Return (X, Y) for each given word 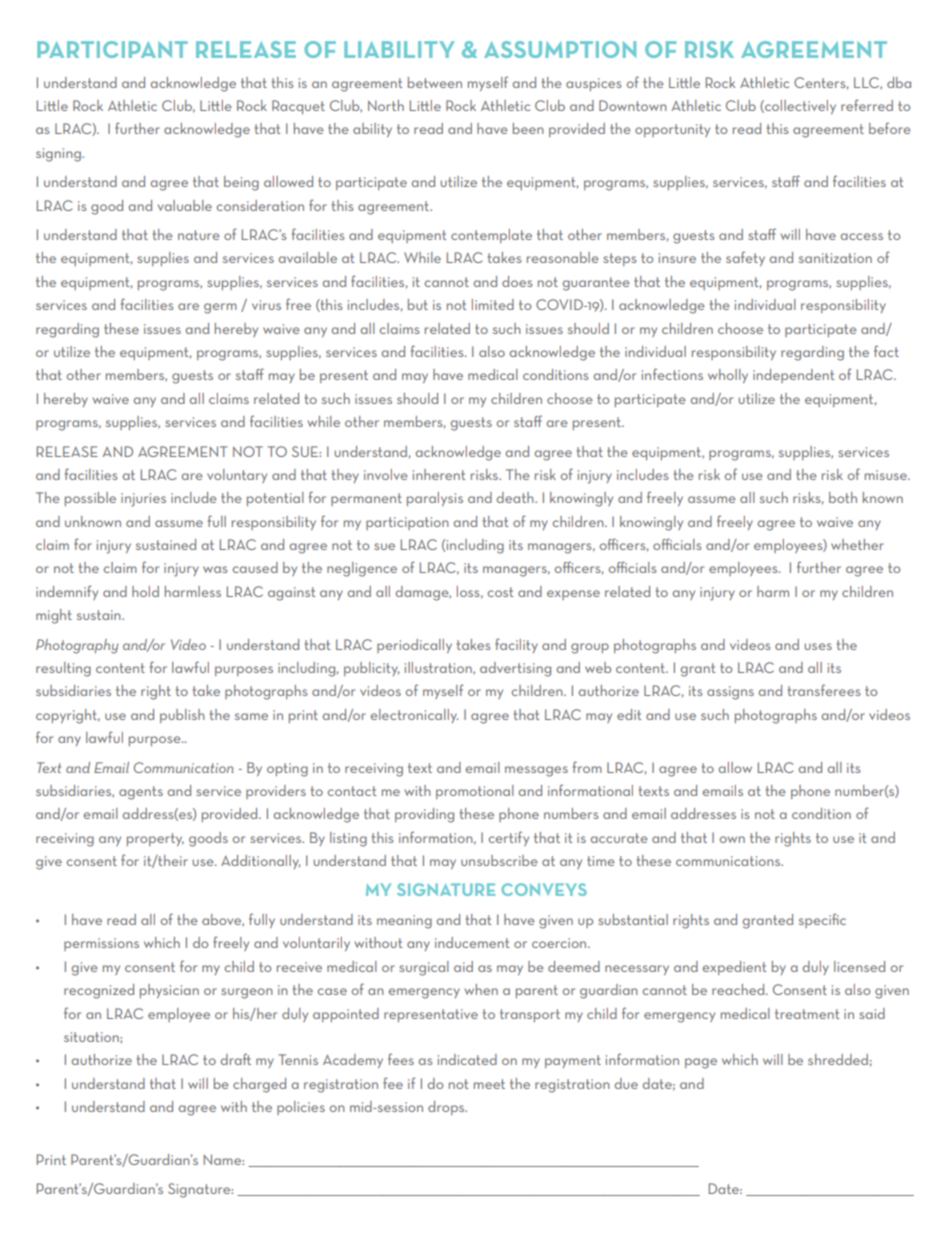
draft (236, 1059)
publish (182, 716)
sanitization (835, 258)
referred (867, 105)
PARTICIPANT (112, 49)
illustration (439, 668)
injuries (143, 500)
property (155, 839)
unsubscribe (499, 860)
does (517, 281)
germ (220, 308)
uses (818, 646)
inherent (439, 474)
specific (822, 920)
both (843, 497)
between (435, 82)
